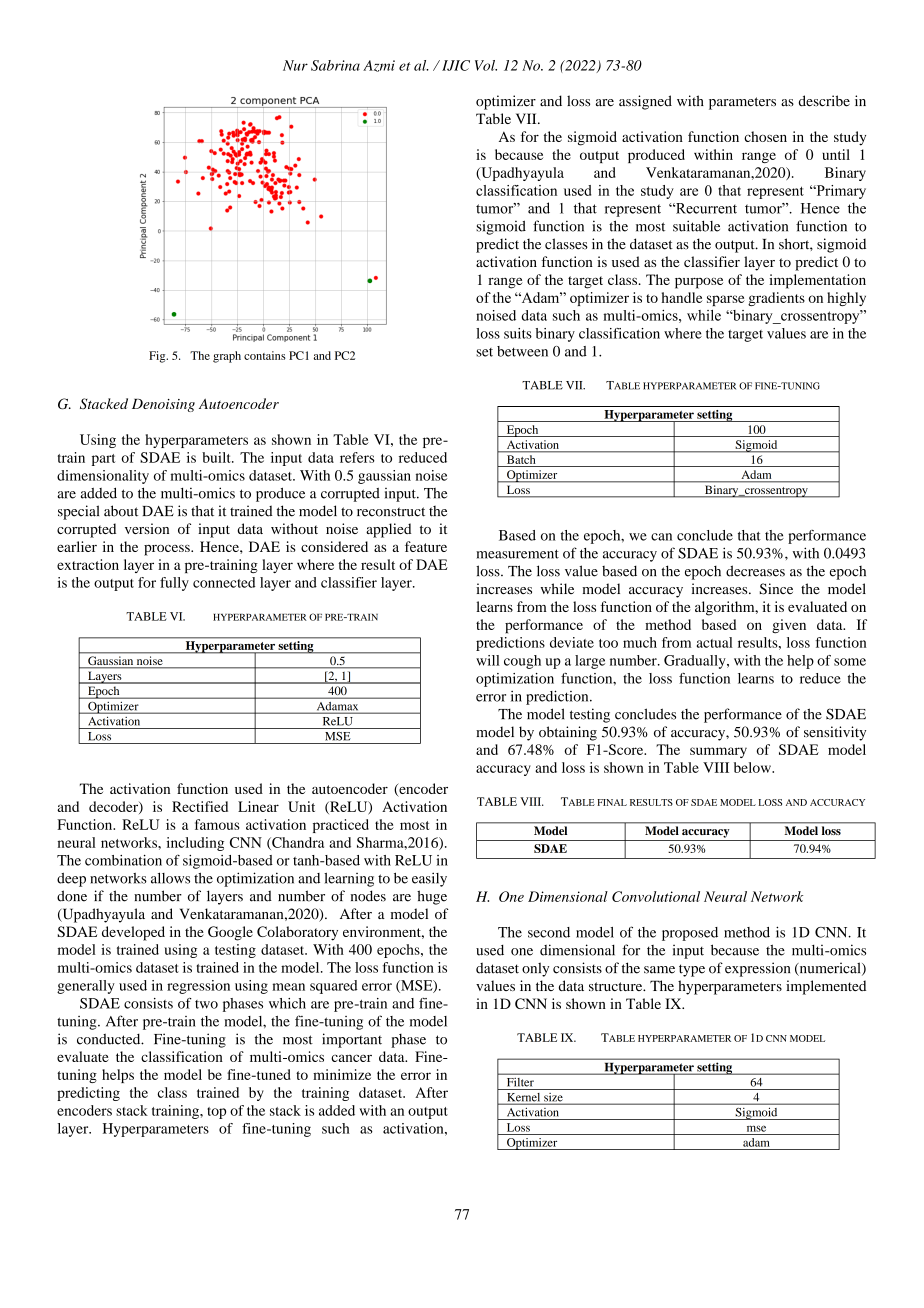 Image resolution: width=924 pixels, height=1308 pixels. I want to click on feature, so click(426, 546).
